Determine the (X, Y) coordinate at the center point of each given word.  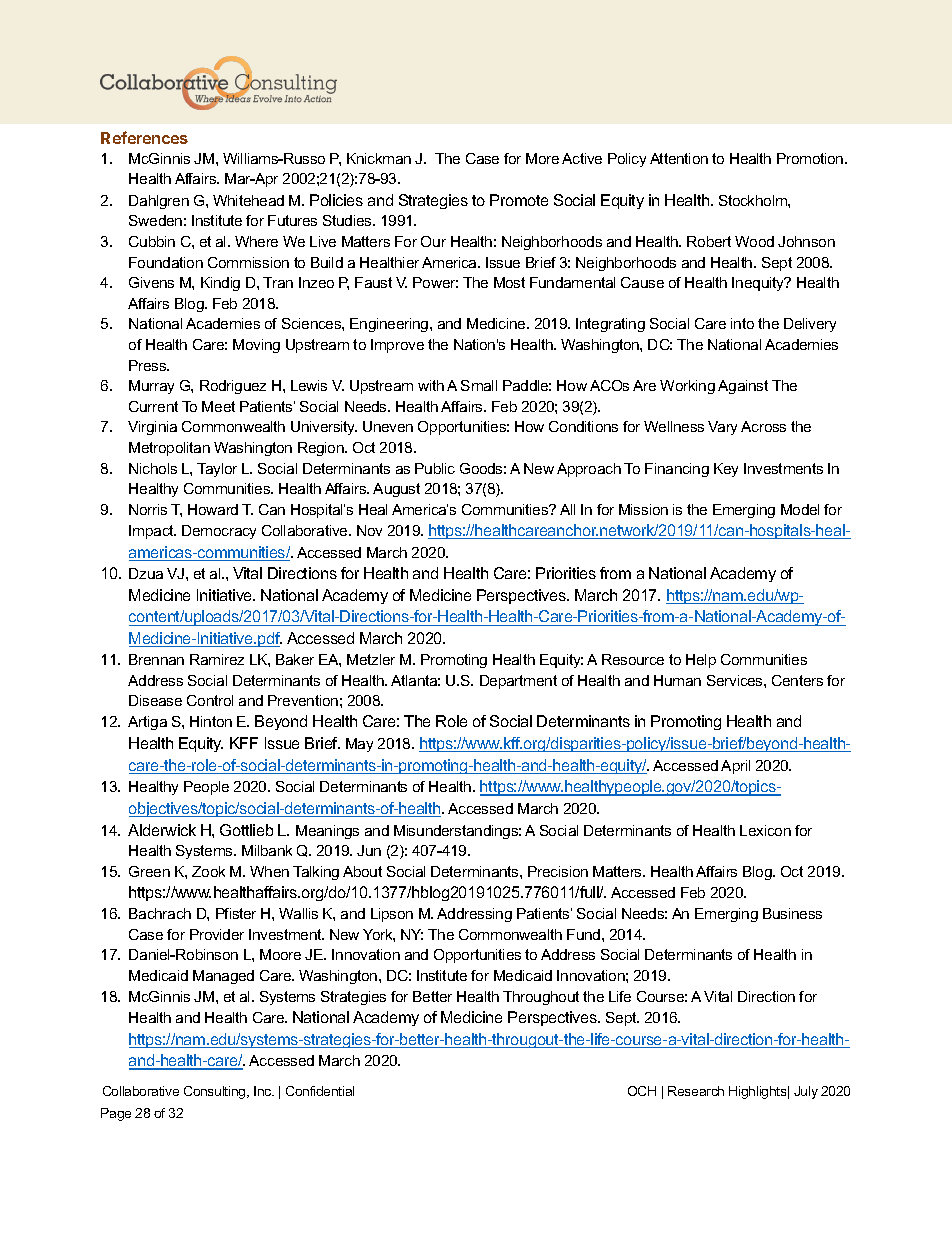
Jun (369, 850)
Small (479, 385)
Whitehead (248, 200)
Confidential (320, 1091)
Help (701, 661)
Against (743, 387)
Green (149, 871)
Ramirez (217, 659)
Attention (679, 158)
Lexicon (765, 830)
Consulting (216, 1092)
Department (518, 682)
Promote (519, 200)
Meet (218, 406)
